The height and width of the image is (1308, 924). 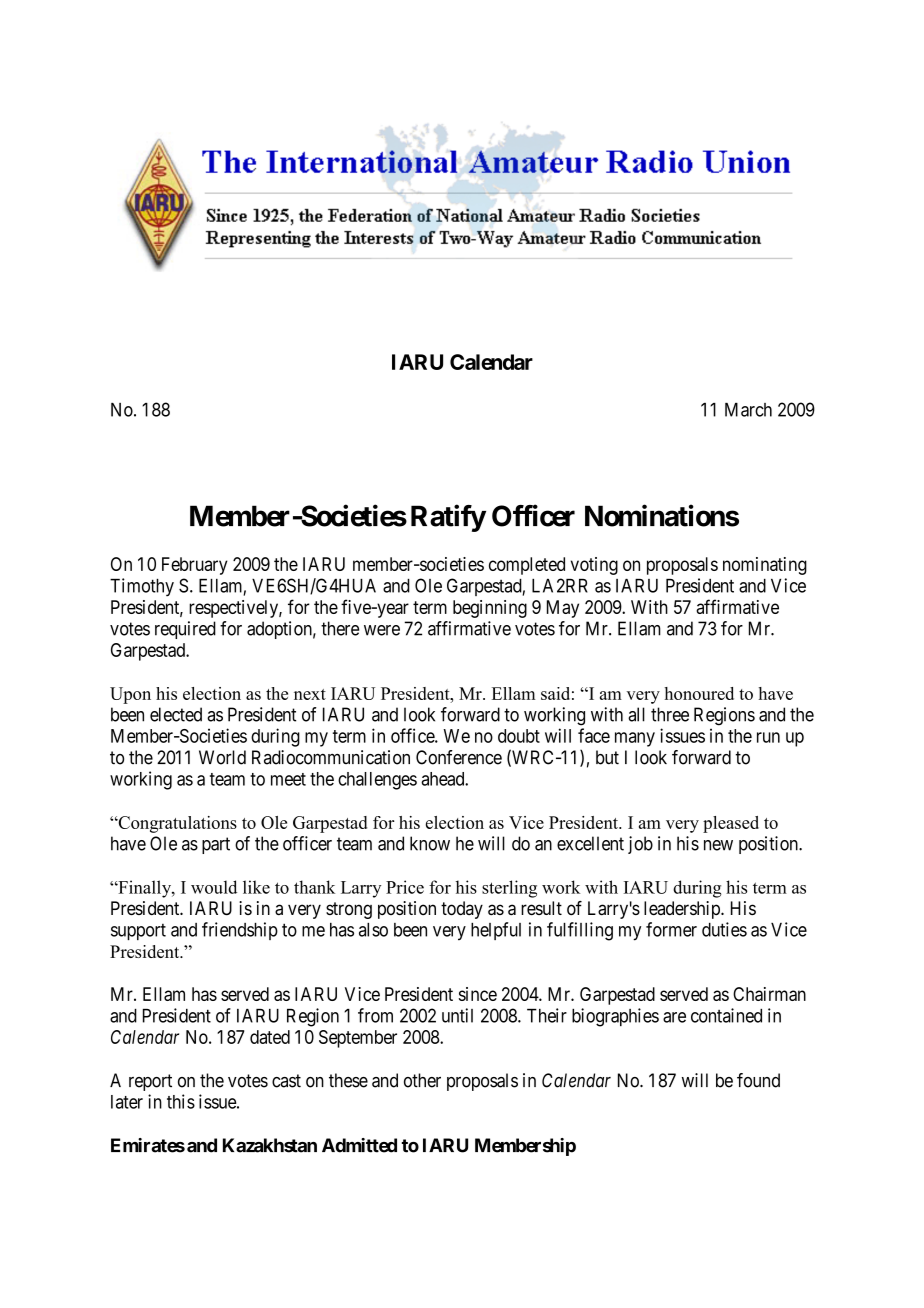 I want to click on would, so click(x=214, y=887).
